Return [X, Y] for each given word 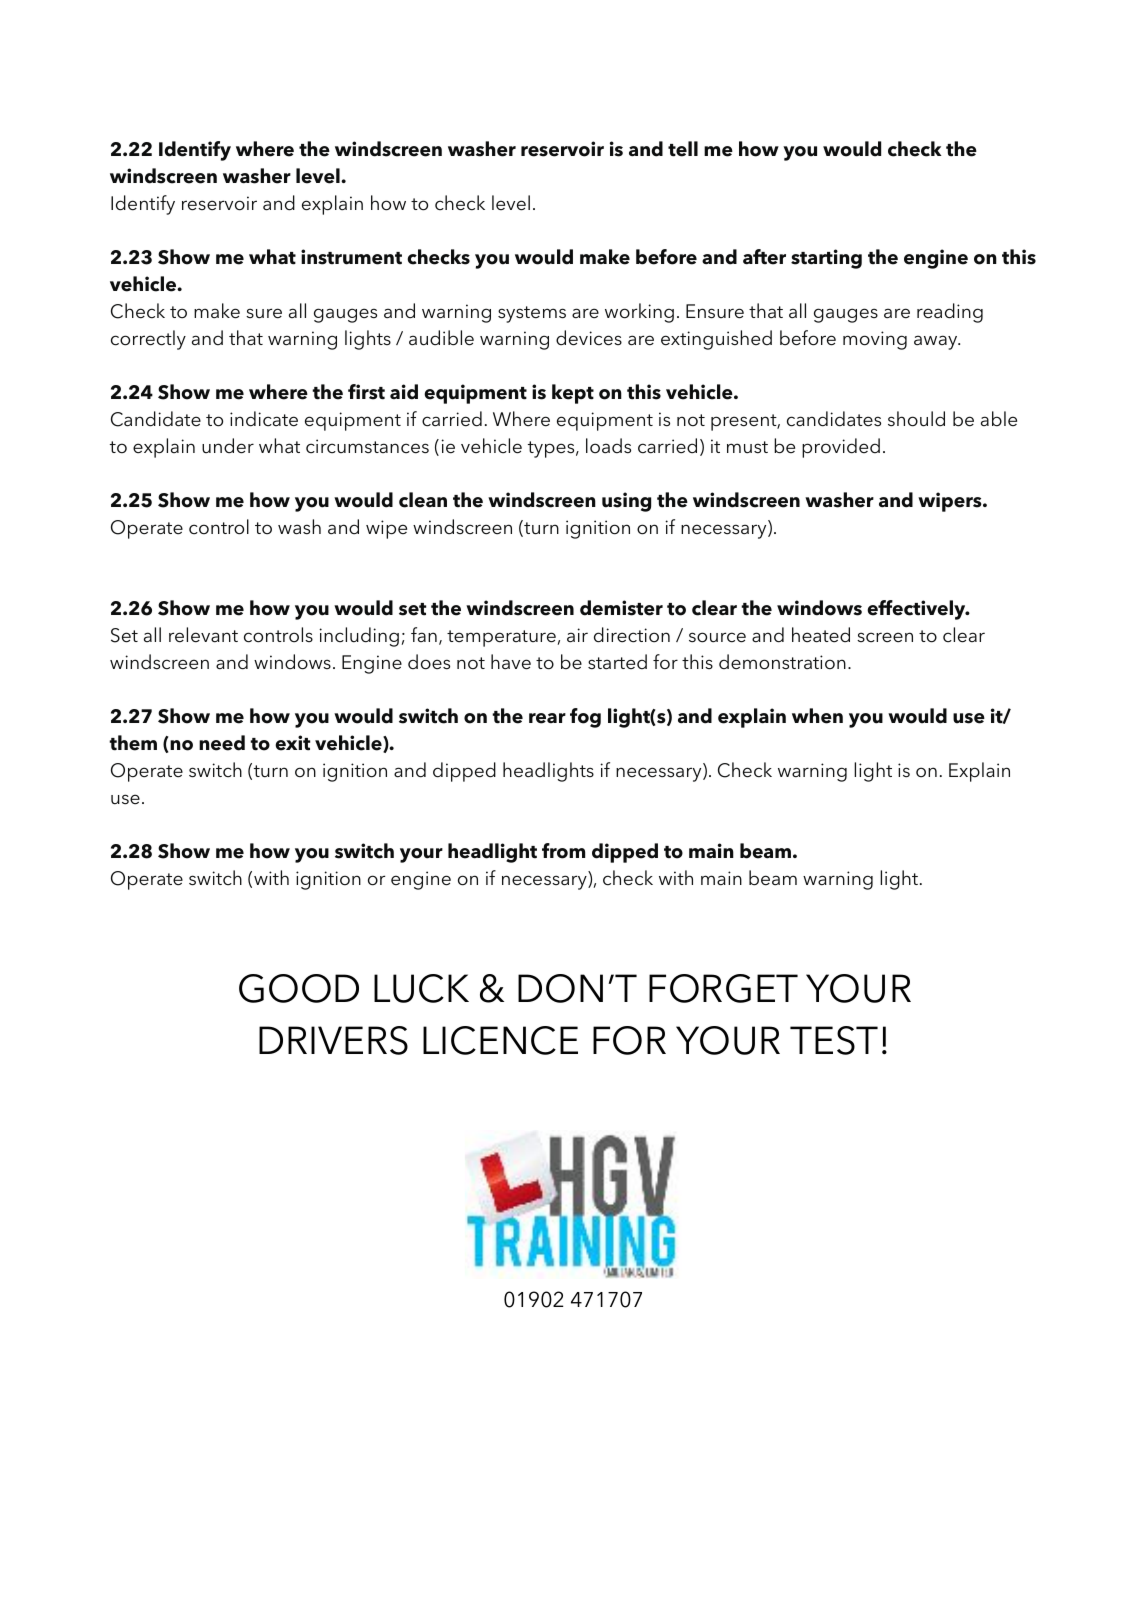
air [577, 635]
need [222, 743]
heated [821, 635]
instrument [351, 257]
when [817, 716]
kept [573, 394]
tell [683, 149]
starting [826, 259]
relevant [203, 635]
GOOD [299, 988]
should [916, 419]
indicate [264, 419]
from [563, 851]
